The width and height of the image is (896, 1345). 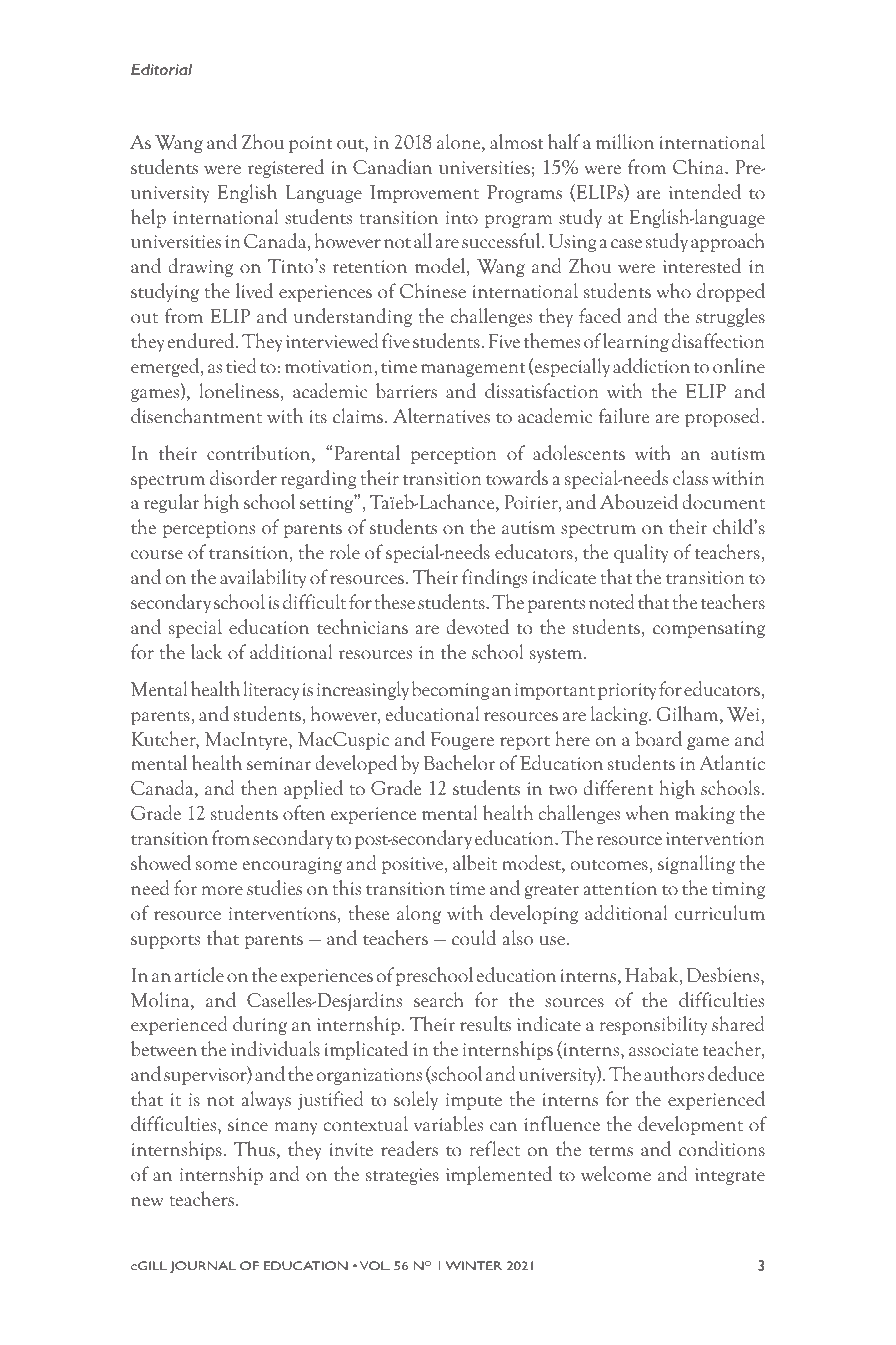 I want to click on WINTER, so click(x=474, y=1265).
